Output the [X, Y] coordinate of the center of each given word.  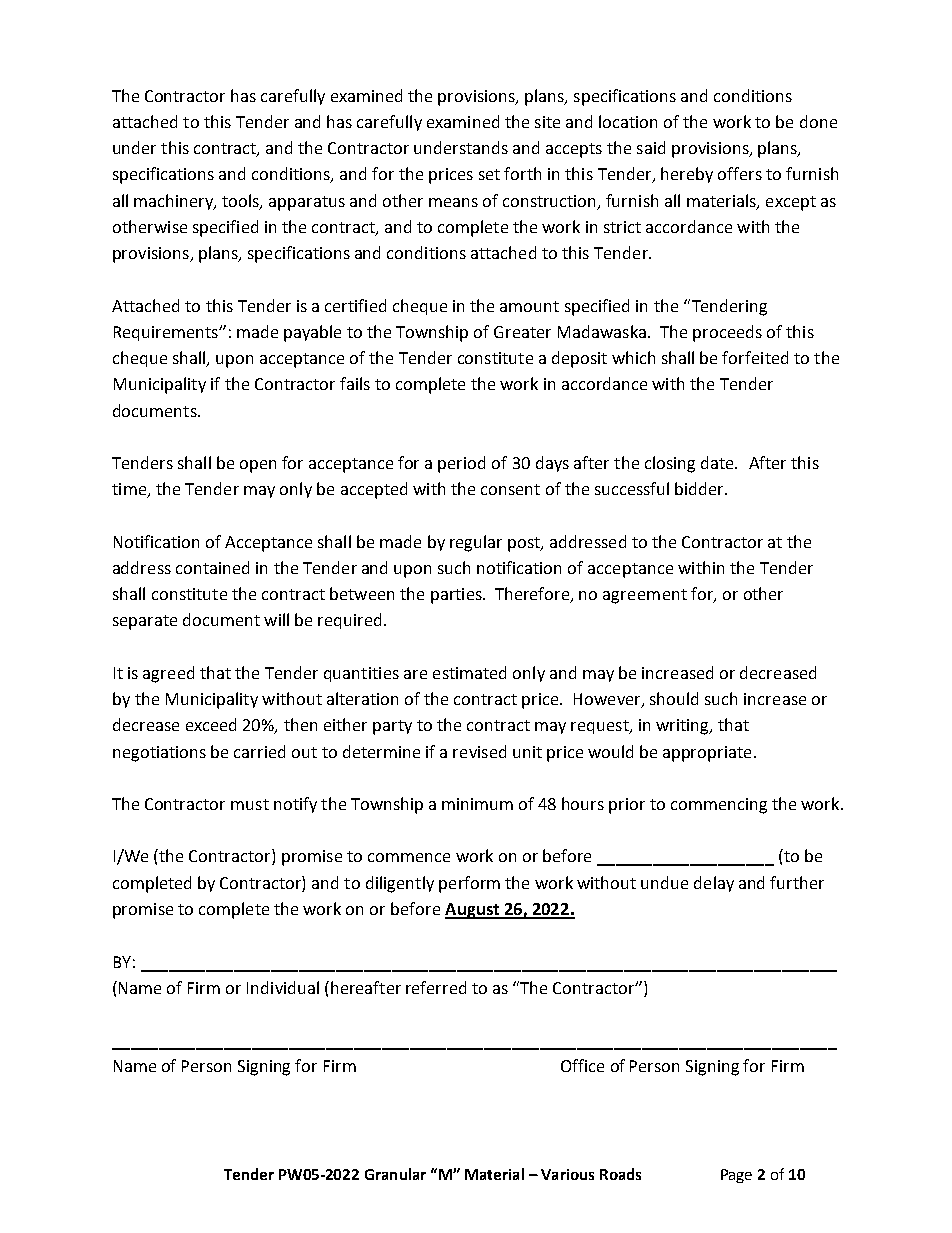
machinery [175, 202]
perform [469, 884]
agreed [168, 674]
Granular [395, 1174]
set [489, 174]
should [674, 698]
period [461, 464]
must [250, 804]
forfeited [755, 357]
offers [740, 173]
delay [714, 884]
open [258, 466]
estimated [469, 672]
